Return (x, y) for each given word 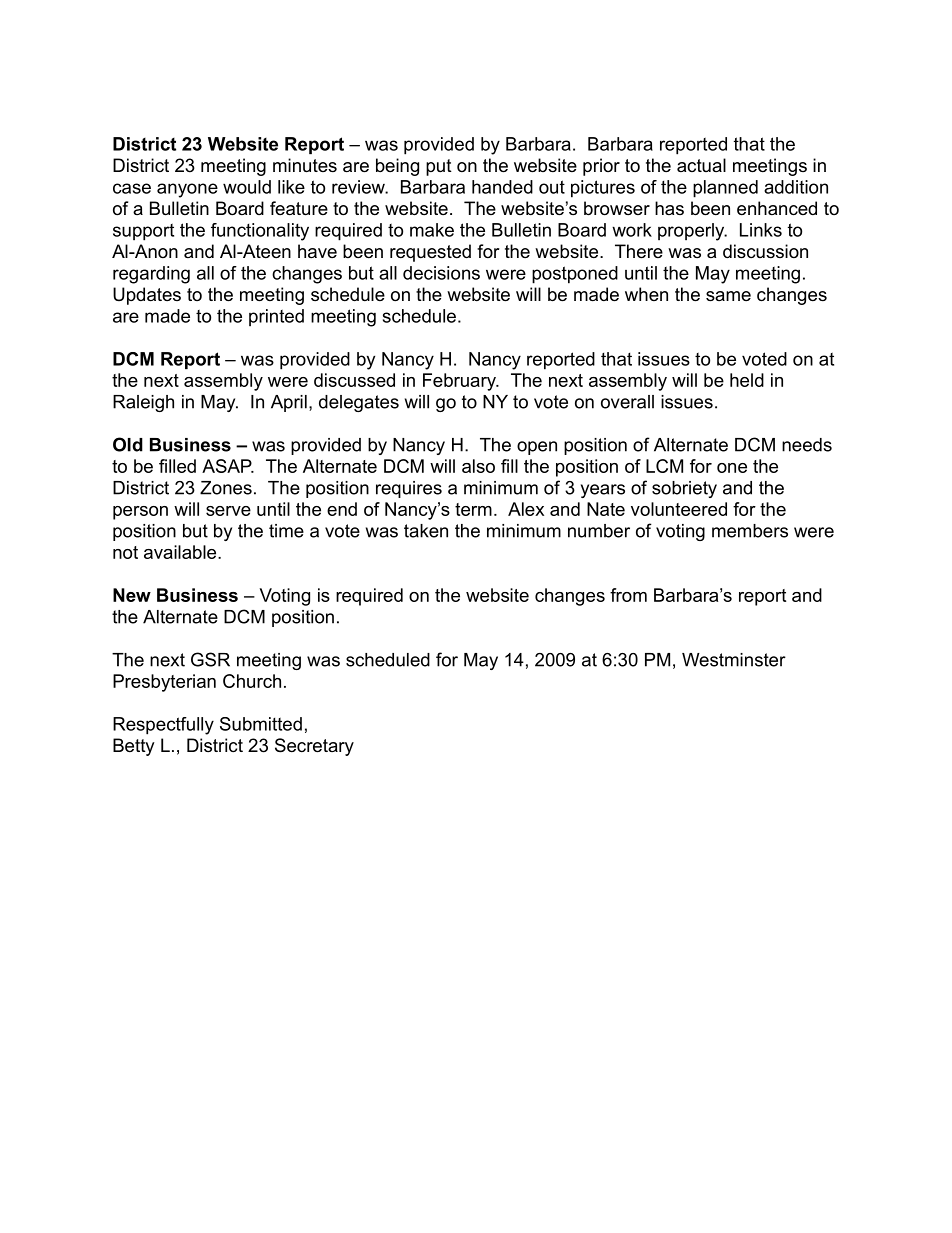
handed (502, 187)
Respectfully (163, 726)
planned (725, 189)
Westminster (734, 660)
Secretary (314, 747)
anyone (187, 190)
